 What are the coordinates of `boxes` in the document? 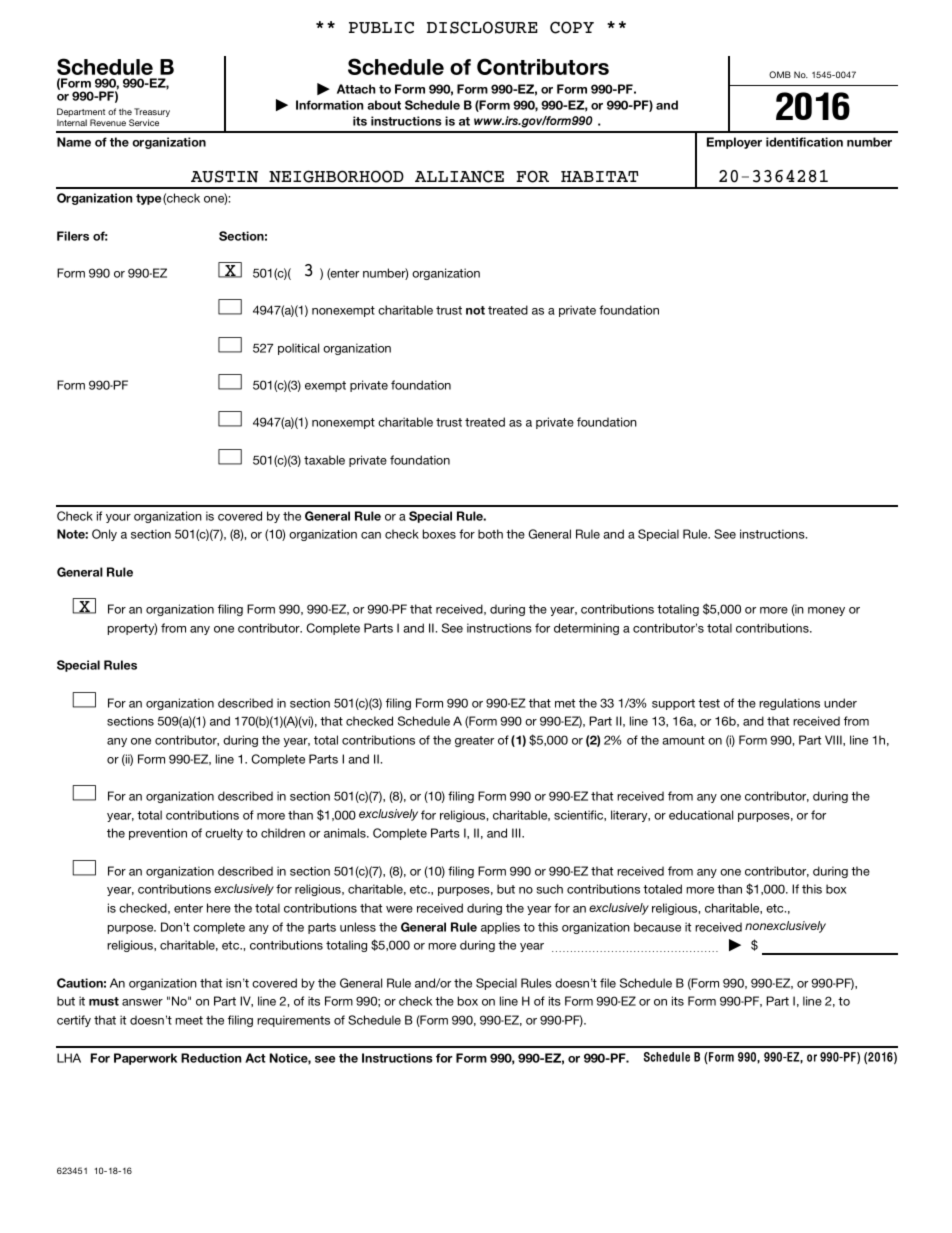 It's located at (439, 534).
